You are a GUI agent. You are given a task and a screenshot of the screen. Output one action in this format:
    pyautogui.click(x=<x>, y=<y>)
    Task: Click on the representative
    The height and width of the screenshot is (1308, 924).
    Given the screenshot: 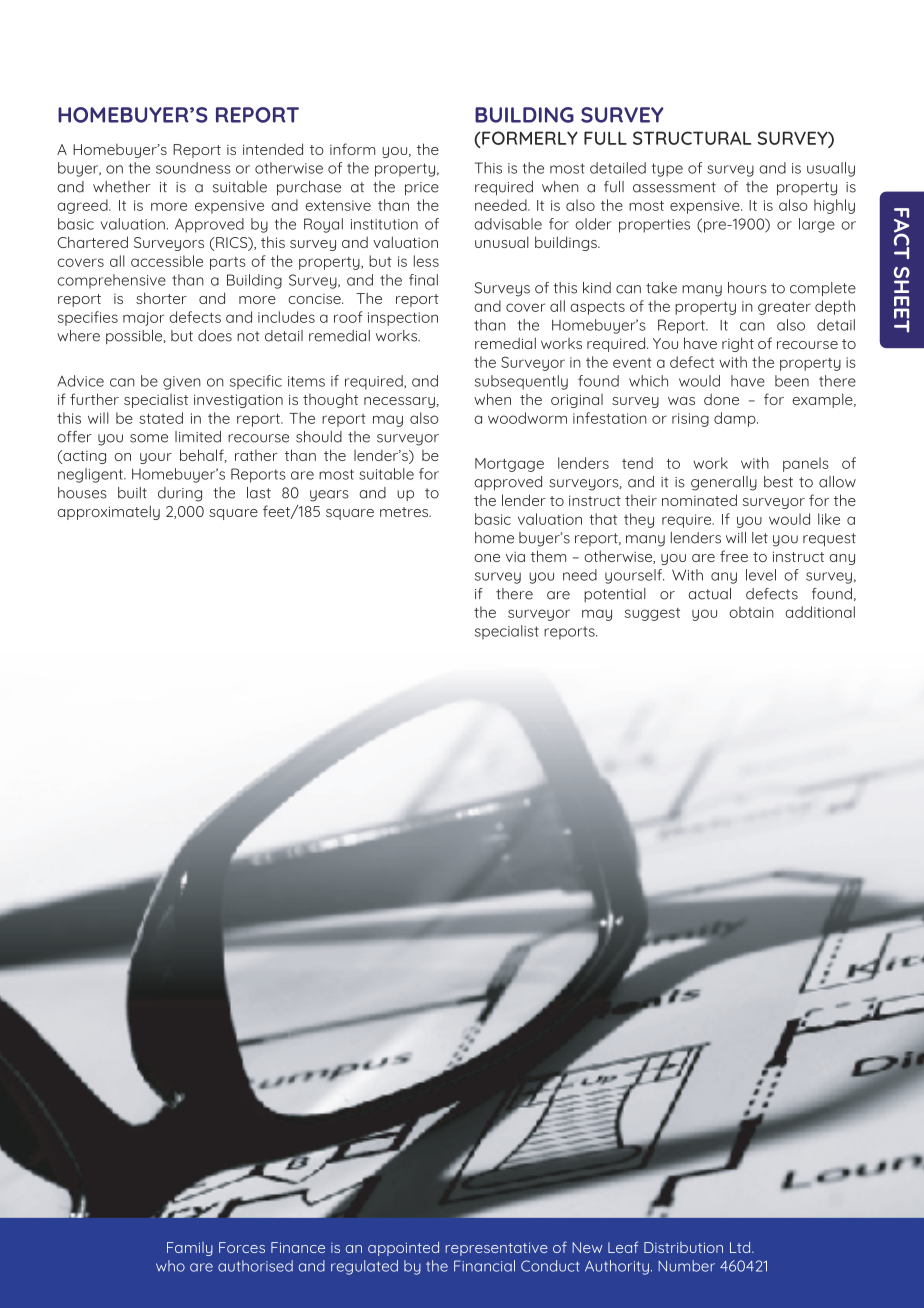 What is the action you would take?
    pyautogui.click(x=497, y=1249)
